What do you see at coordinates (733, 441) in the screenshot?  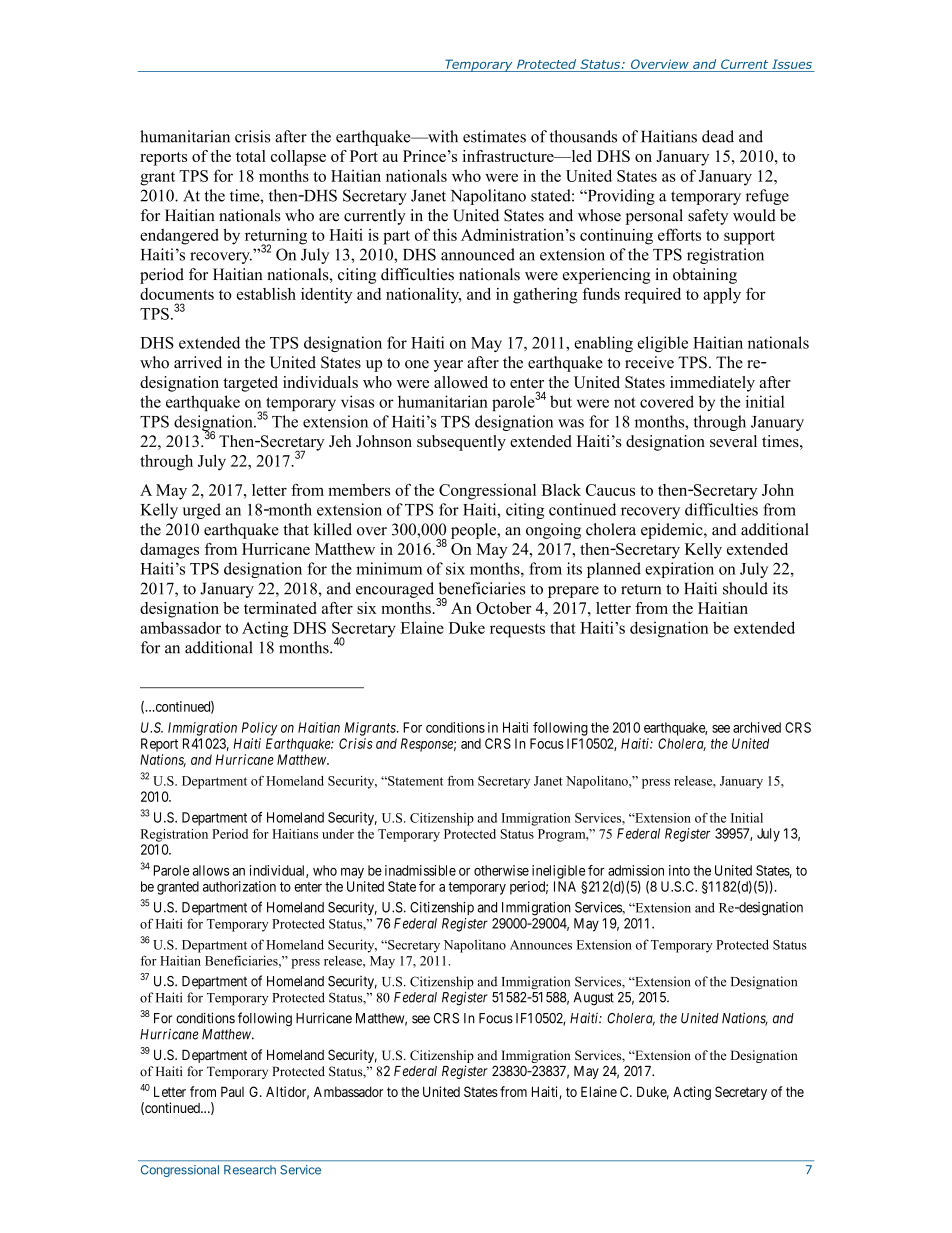 I see `several` at bounding box center [733, 441].
